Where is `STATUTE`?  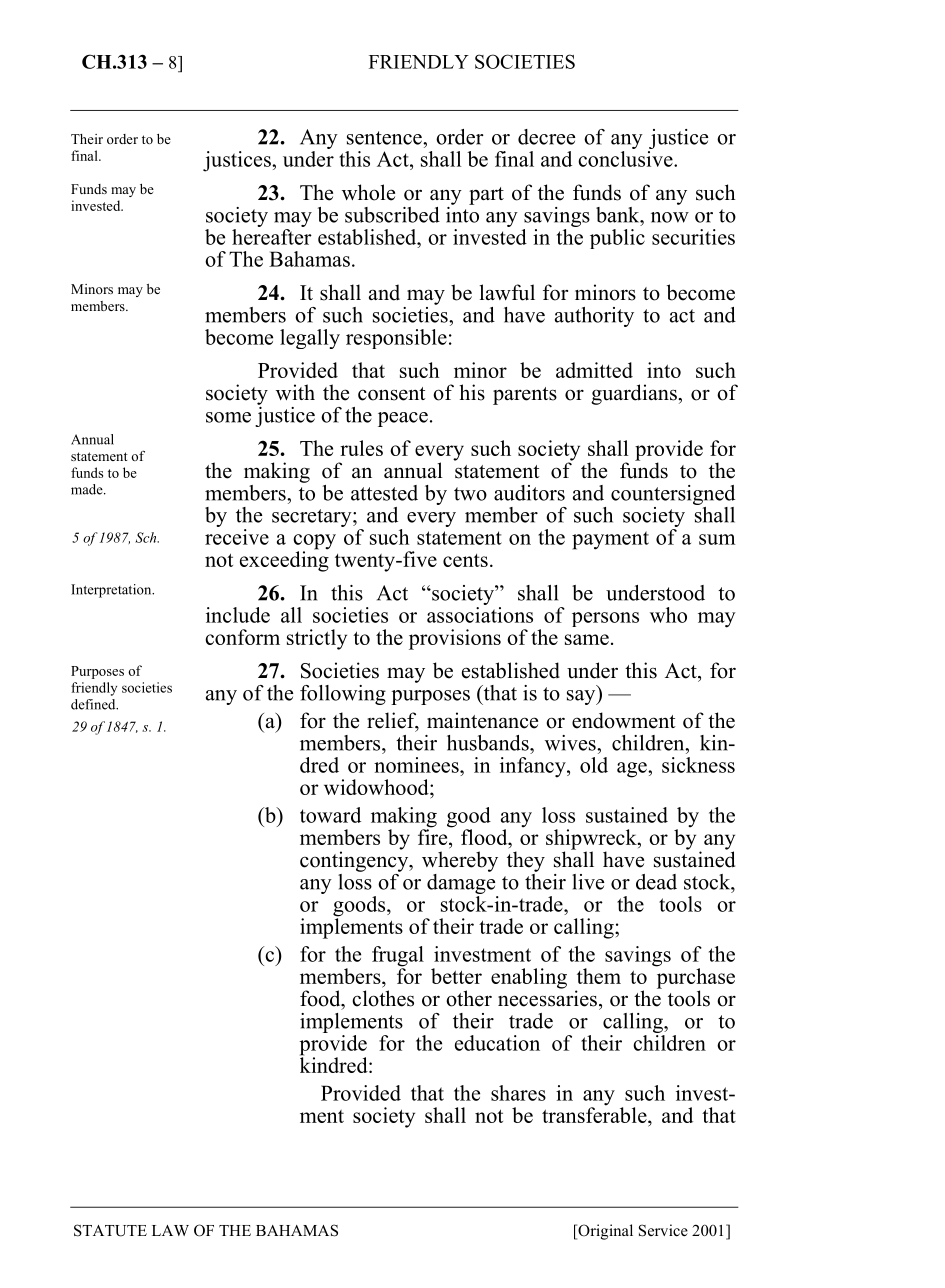 STATUTE is located at coordinates (110, 1230).
